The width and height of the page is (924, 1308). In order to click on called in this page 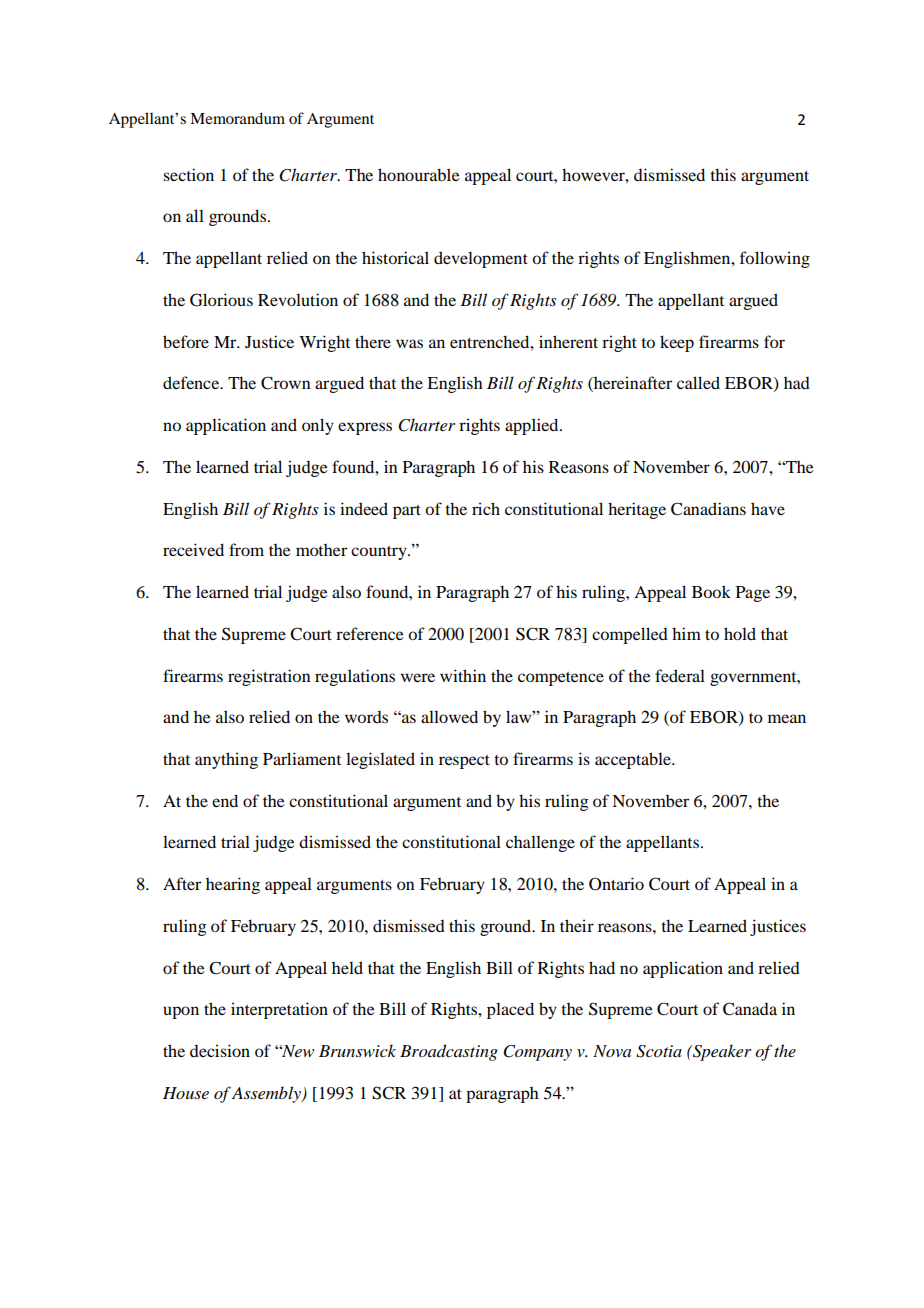, I will do `click(698, 382)`.
